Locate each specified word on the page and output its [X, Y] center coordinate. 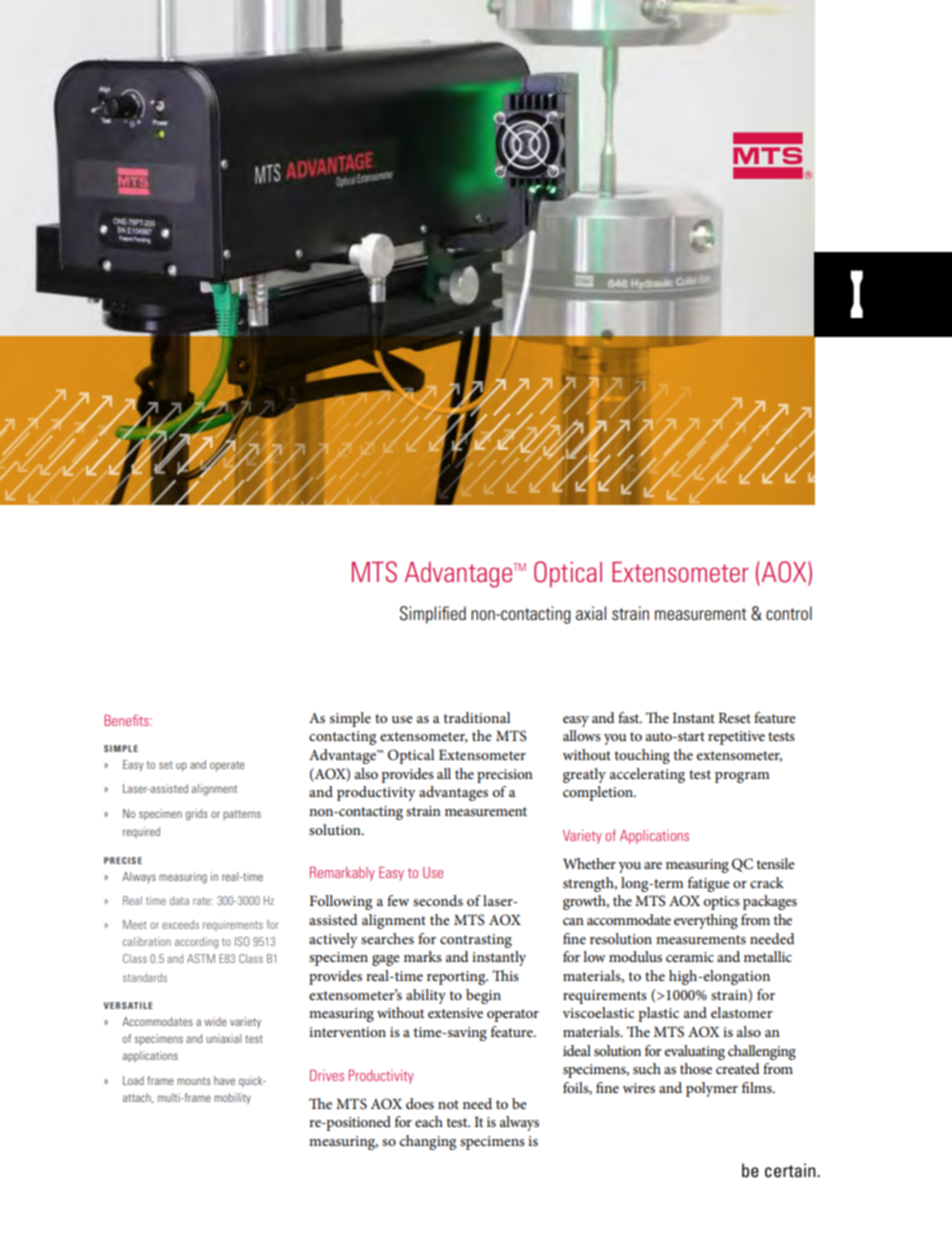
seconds [438, 900]
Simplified [433, 615]
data [179, 900]
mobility [232, 1098]
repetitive [736, 738]
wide [215, 1021]
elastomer [742, 1012]
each [429, 1121]
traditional [477, 717]
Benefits [127, 720]
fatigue [709, 884]
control [789, 613]
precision [505, 776]
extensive [455, 1013]
